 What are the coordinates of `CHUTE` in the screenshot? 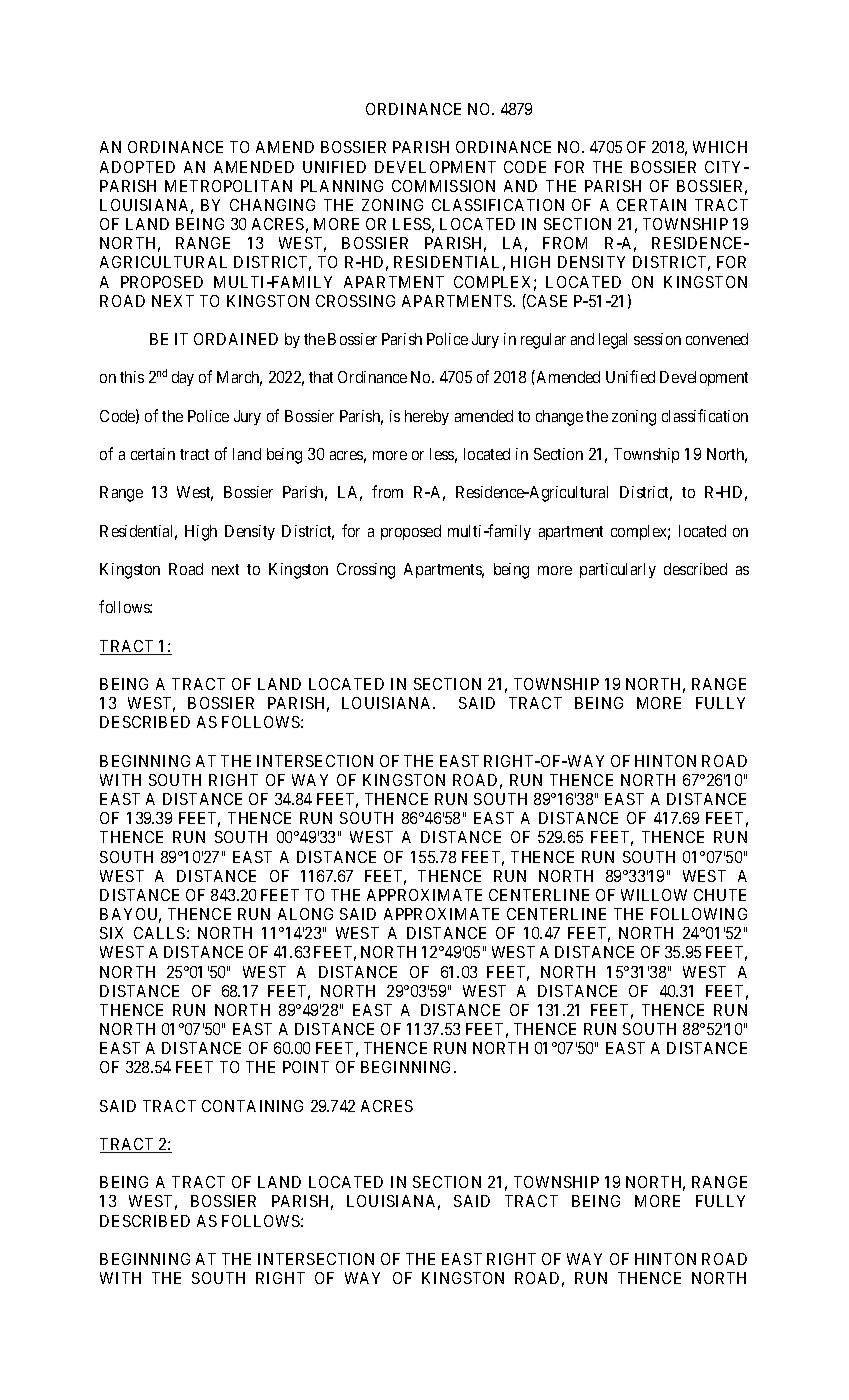 It's located at (720, 895).
